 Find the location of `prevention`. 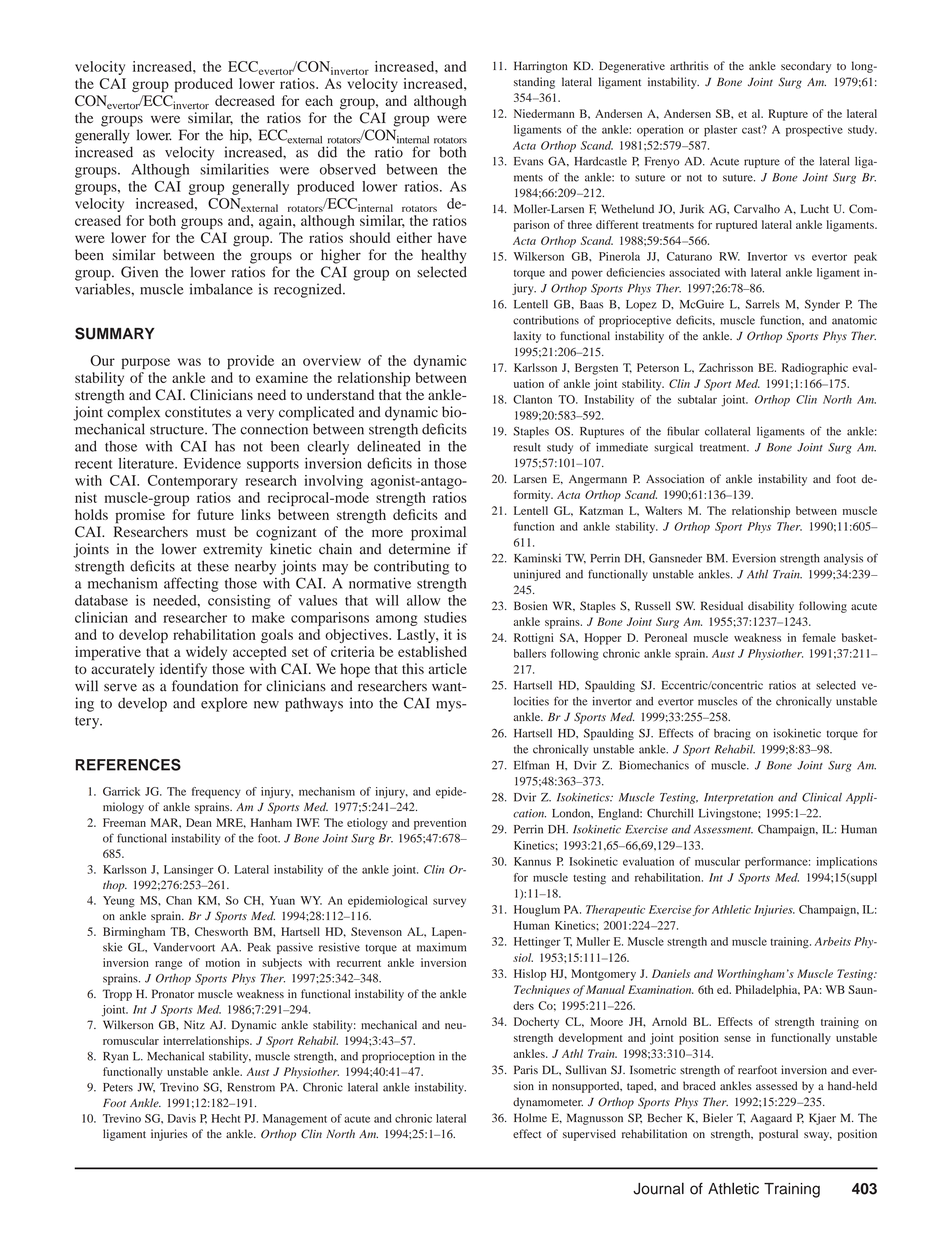

prevention is located at coordinates (440, 824).
